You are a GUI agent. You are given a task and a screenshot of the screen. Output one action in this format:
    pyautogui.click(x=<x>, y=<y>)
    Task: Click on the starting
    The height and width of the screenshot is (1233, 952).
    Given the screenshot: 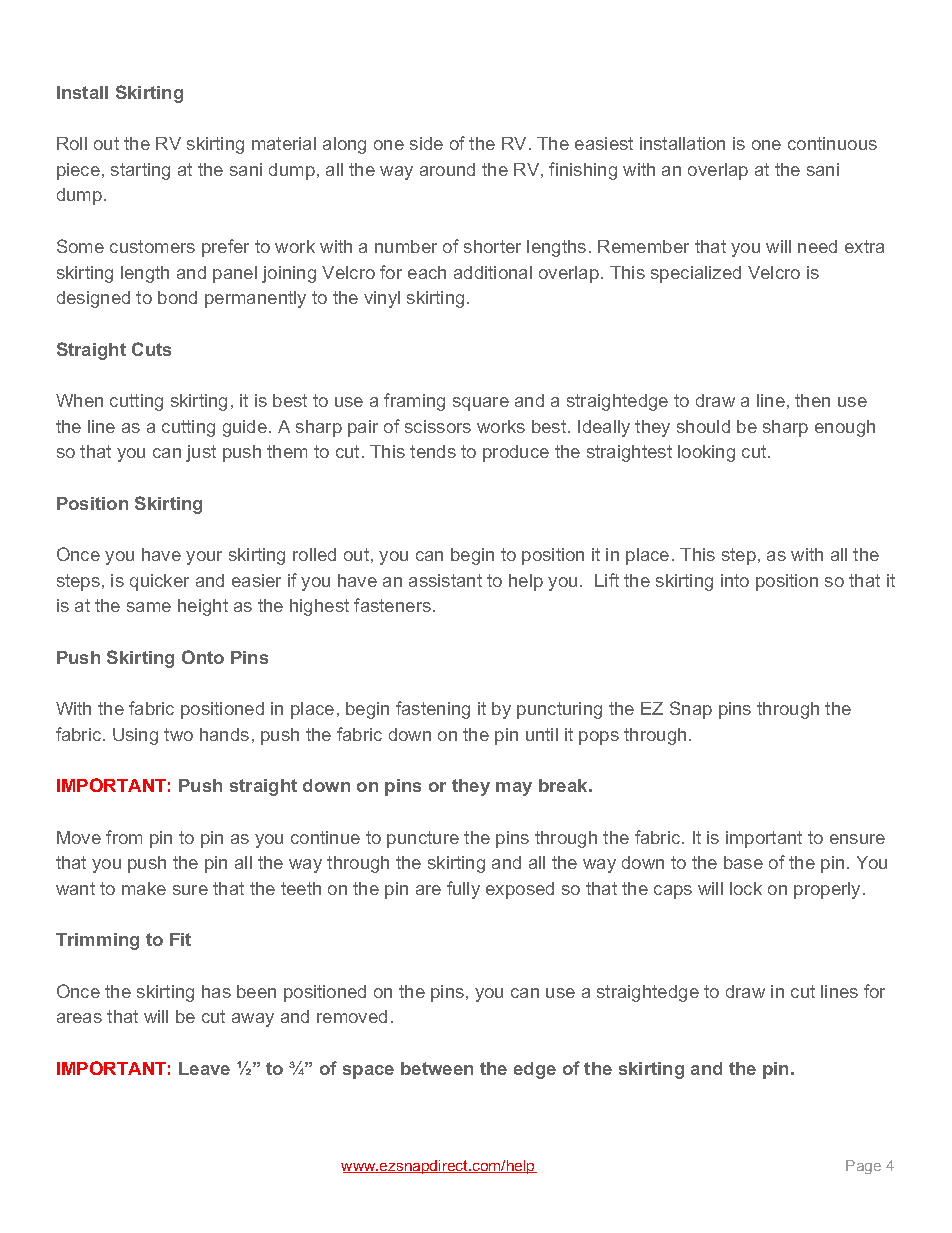 What is the action you would take?
    pyautogui.click(x=140, y=171)
